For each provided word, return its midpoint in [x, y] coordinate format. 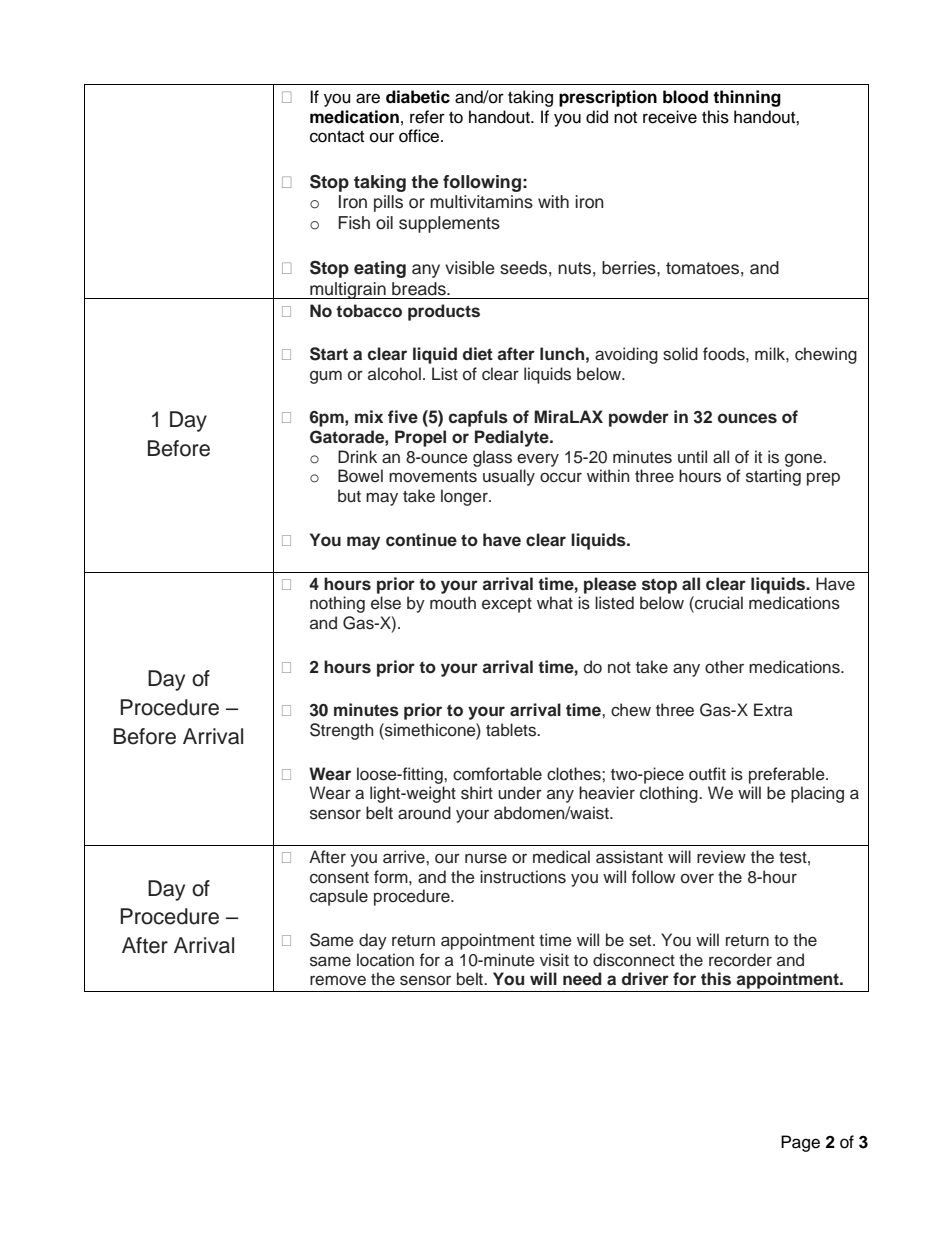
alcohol [394, 374]
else [386, 603]
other [724, 667]
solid [680, 354]
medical [561, 857]
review [721, 857]
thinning [747, 98]
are [368, 98]
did [597, 117]
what [555, 603]
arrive [405, 857]
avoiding [626, 355]
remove [338, 980]
